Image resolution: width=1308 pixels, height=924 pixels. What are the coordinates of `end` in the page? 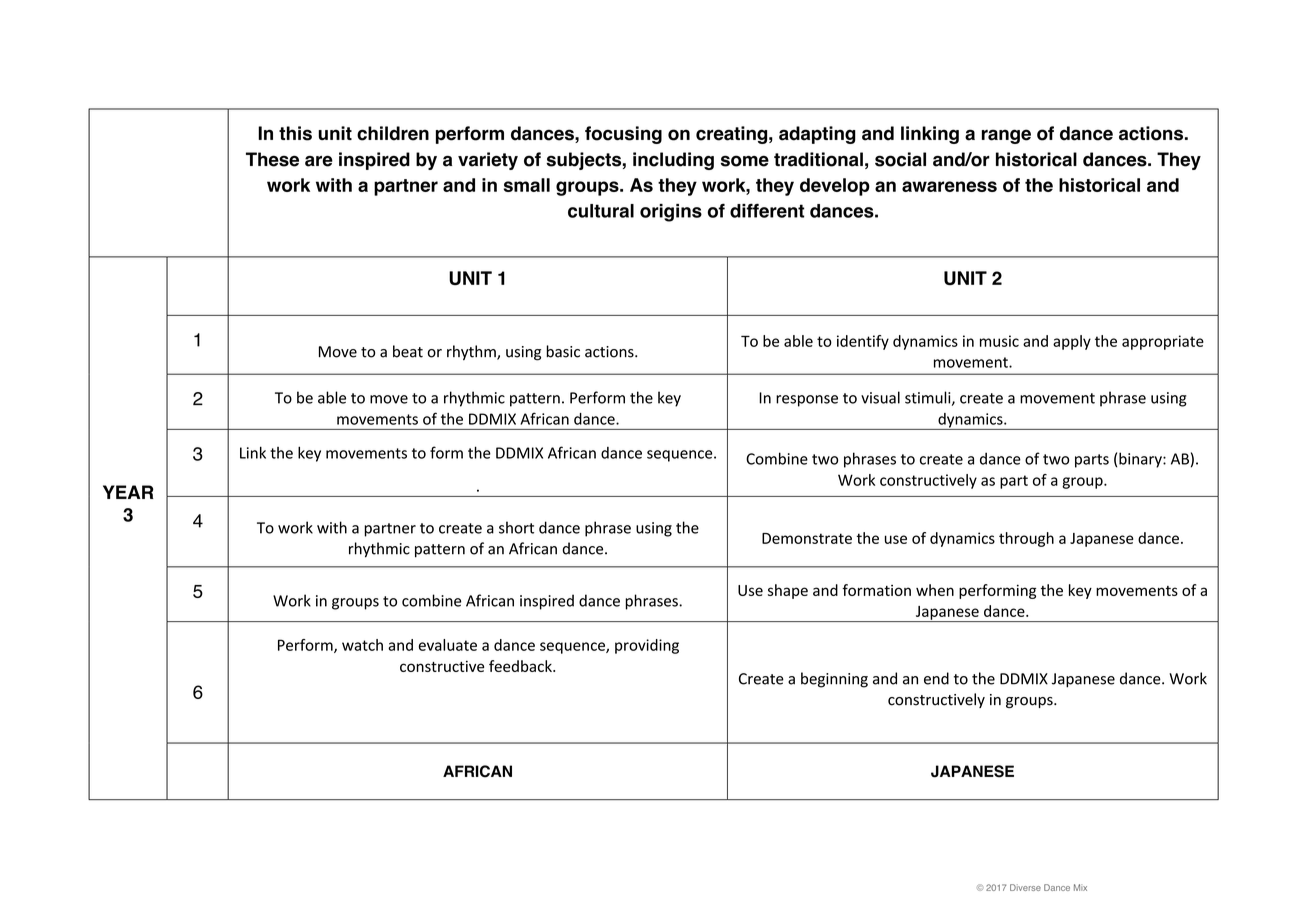 It's located at (936, 678).
